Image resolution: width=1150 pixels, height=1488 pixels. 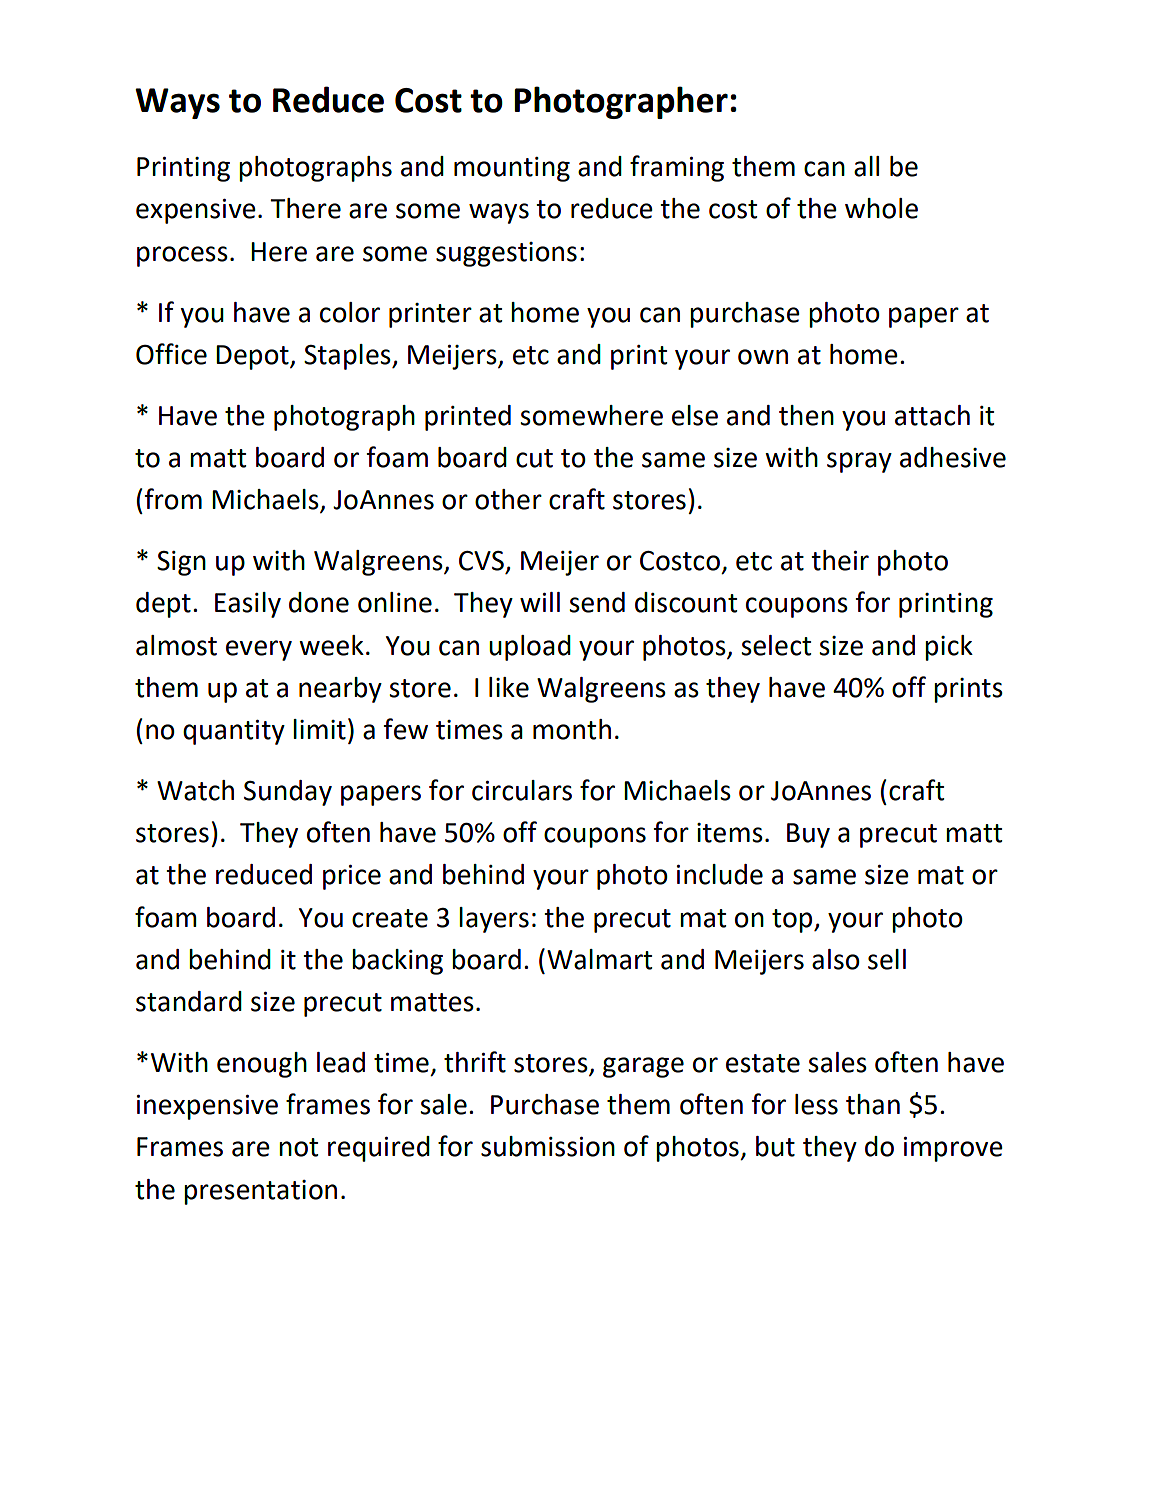 I want to click on not, so click(x=298, y=1147).
